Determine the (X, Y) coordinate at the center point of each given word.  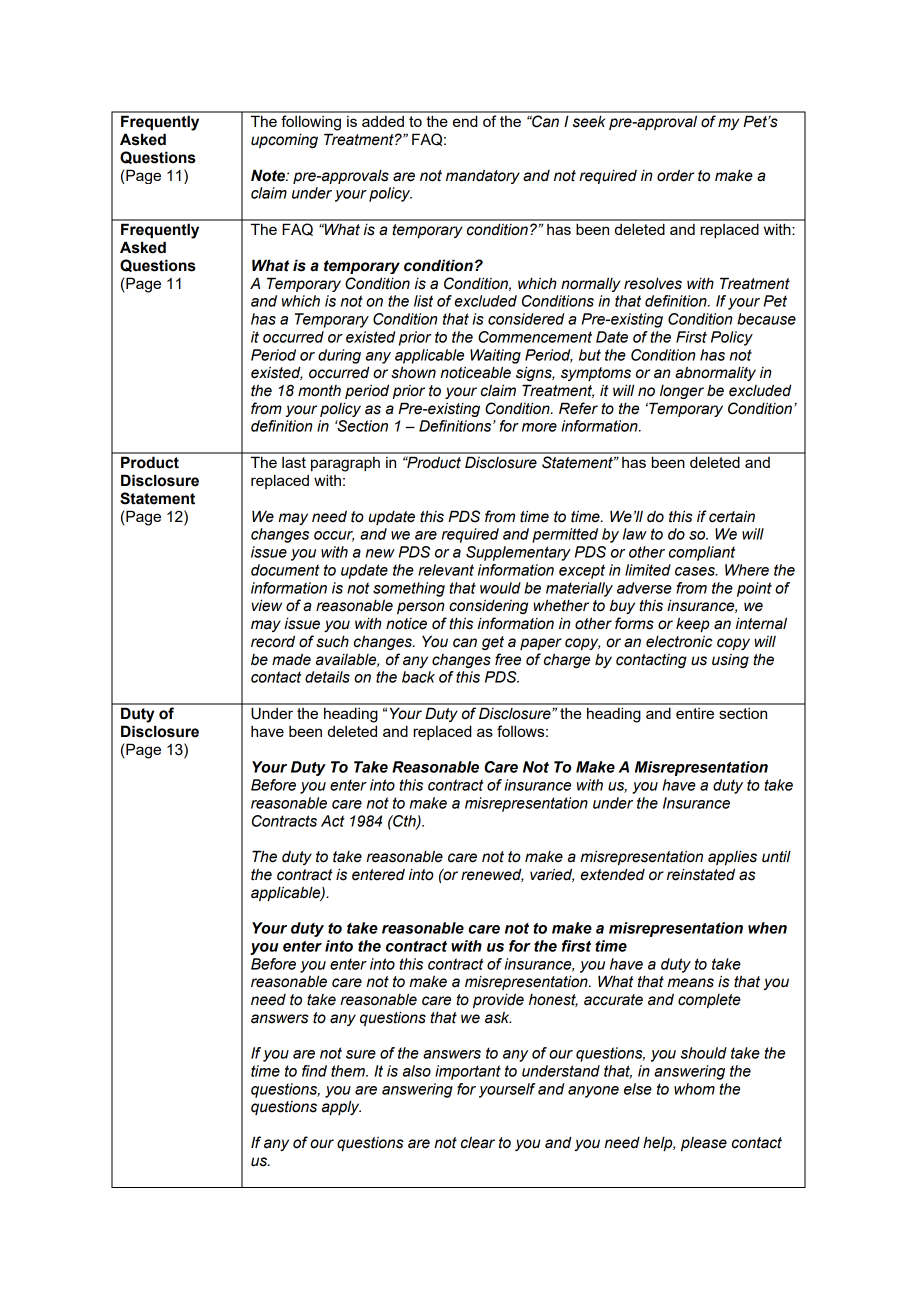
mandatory (483, 177)
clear (478, 1143)
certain (732, 516)
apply (341, 1107)
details (327, 677)
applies (732, 857)
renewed (492, 875)
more (539, 427)
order (675, 176)
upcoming (284, 140)
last (294, 462)
